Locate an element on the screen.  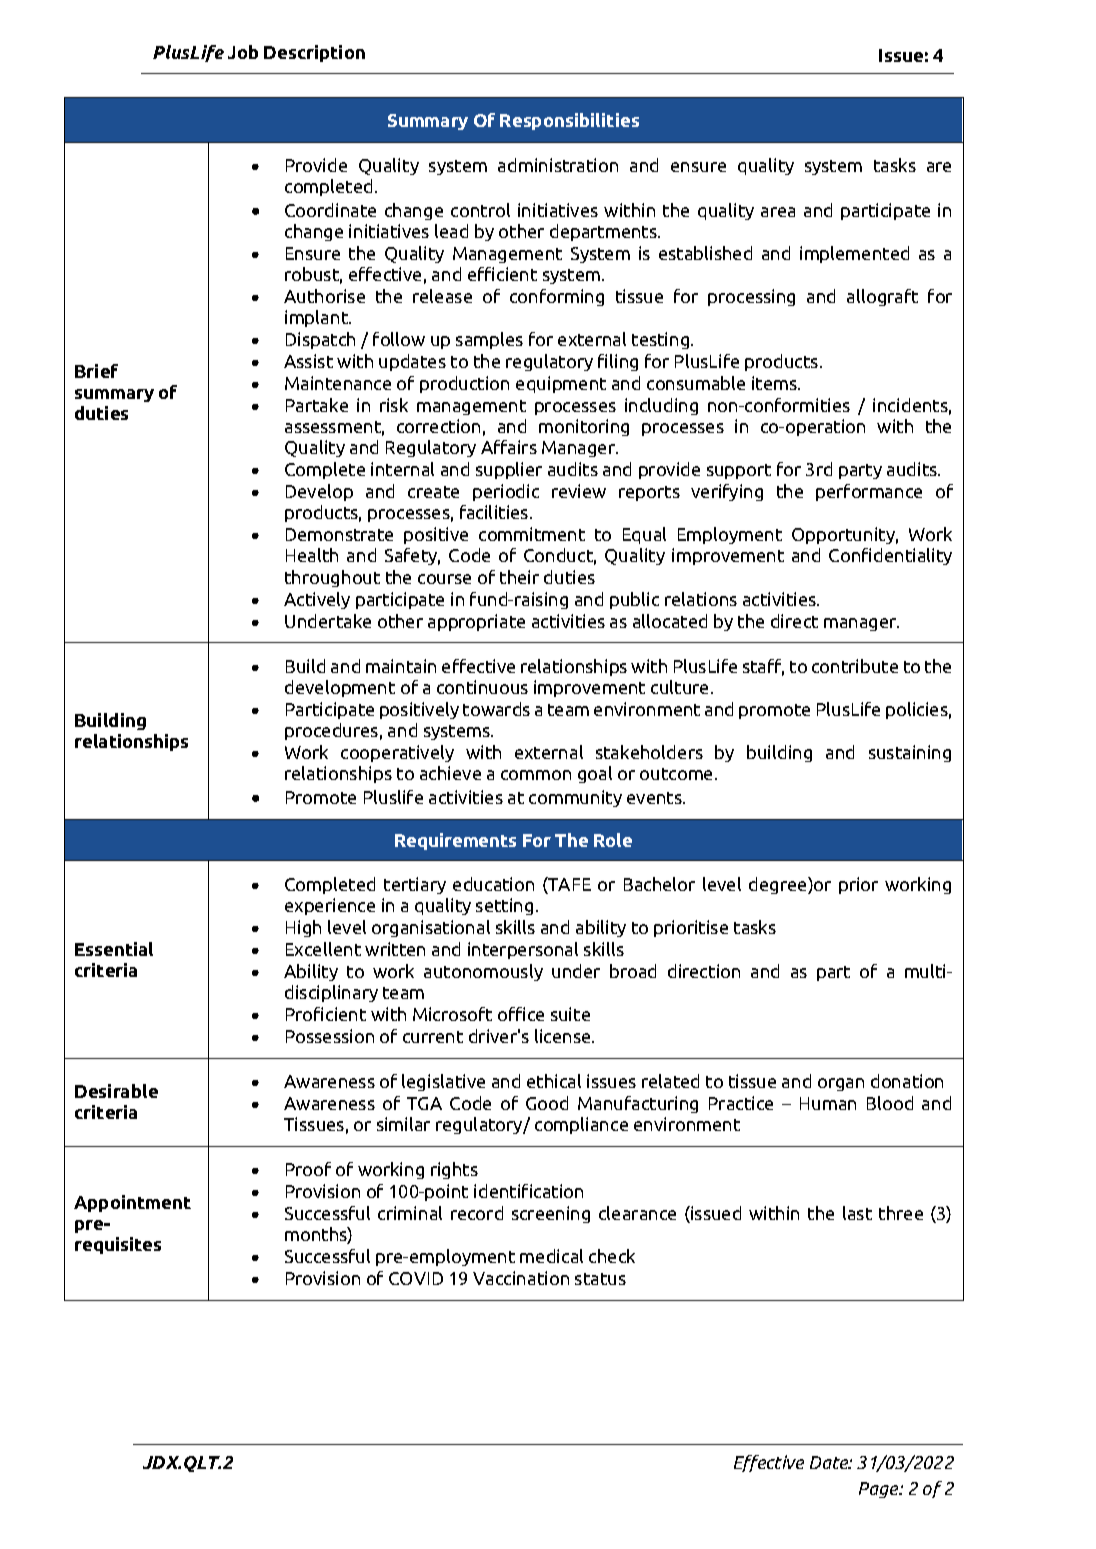
record is located at coordinates (477, 1213).
